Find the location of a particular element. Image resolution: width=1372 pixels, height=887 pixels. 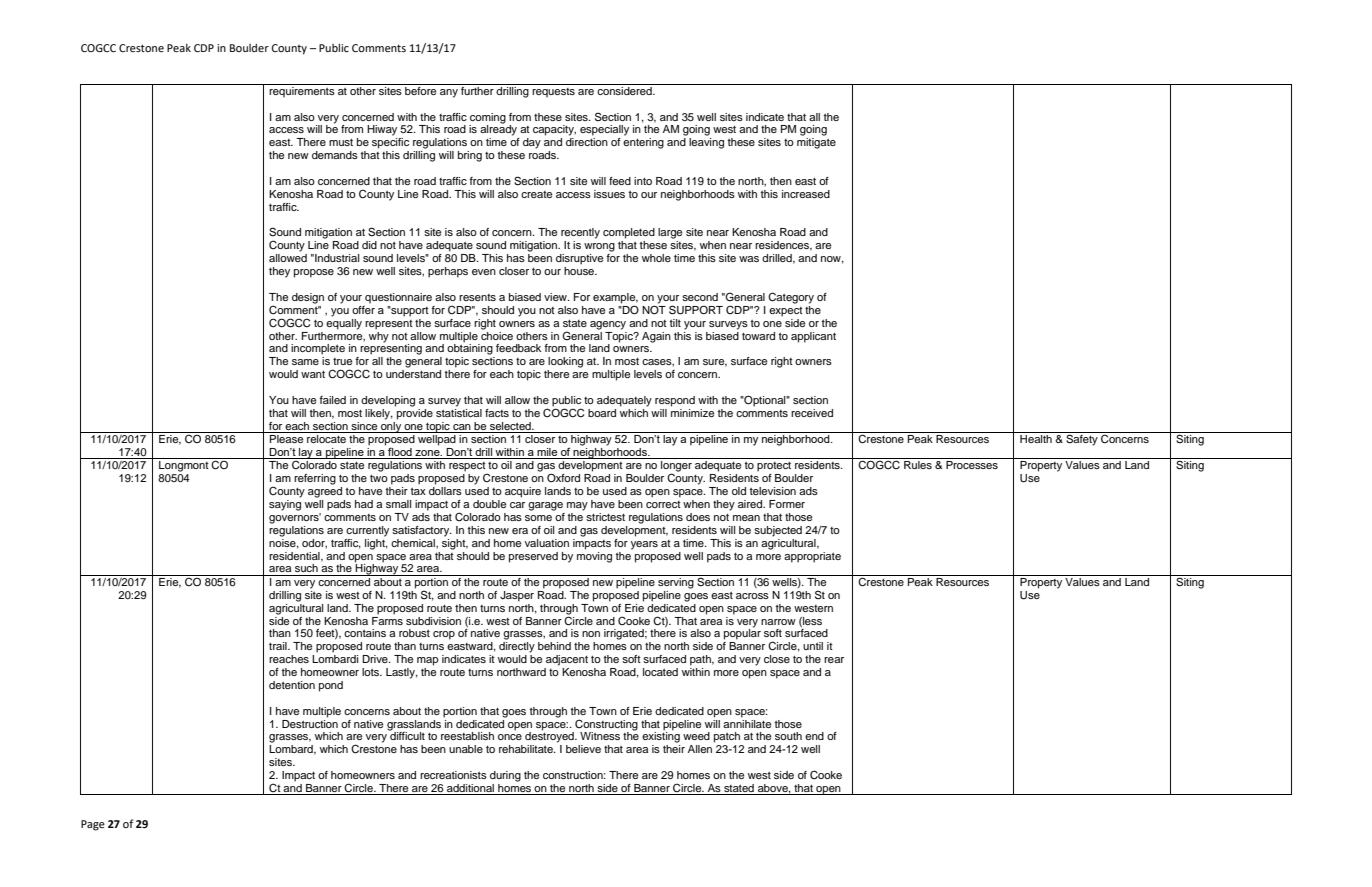

applicant is located at coordinates (813, 337).
